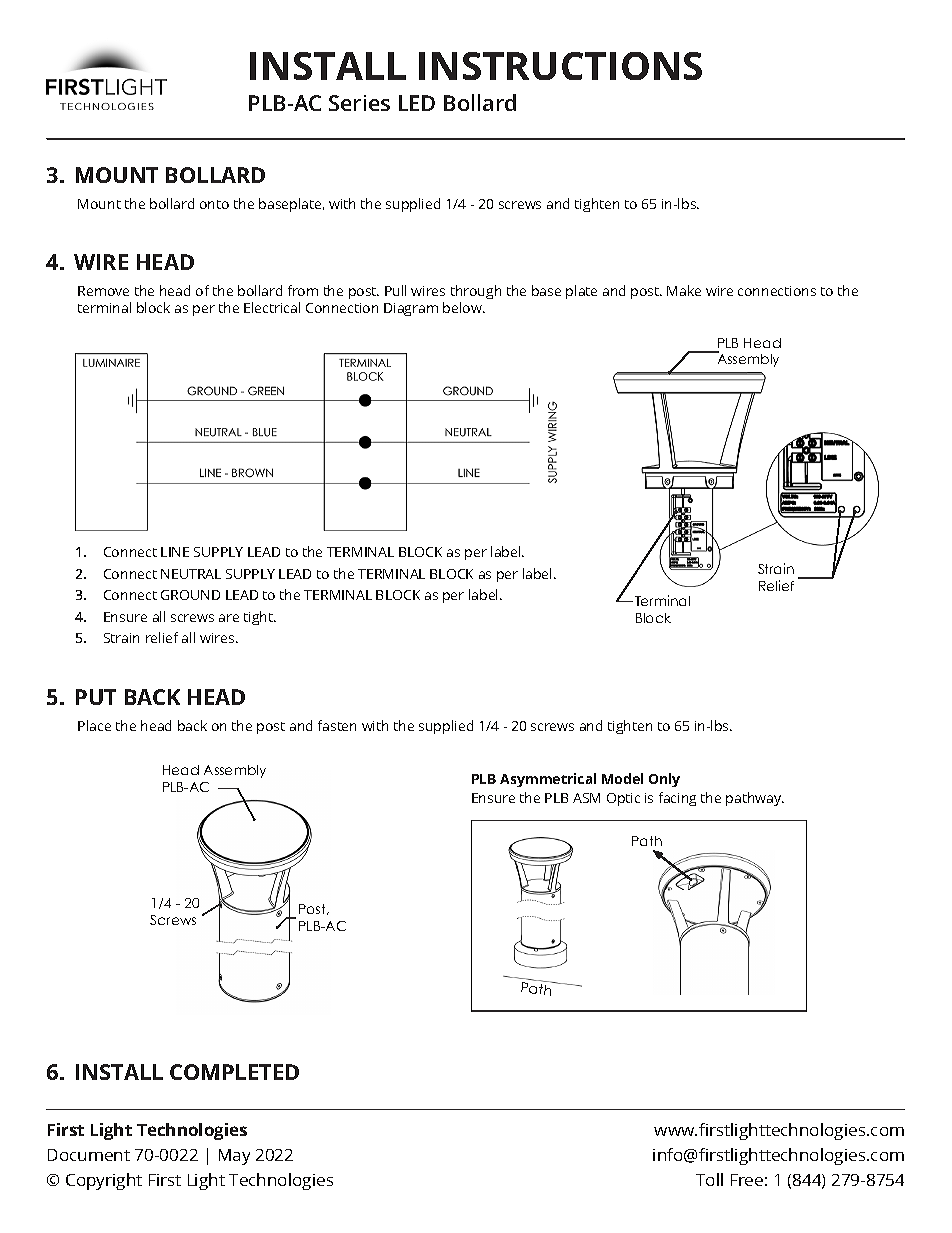  I want to click on Diagram, so click(411, 309).
